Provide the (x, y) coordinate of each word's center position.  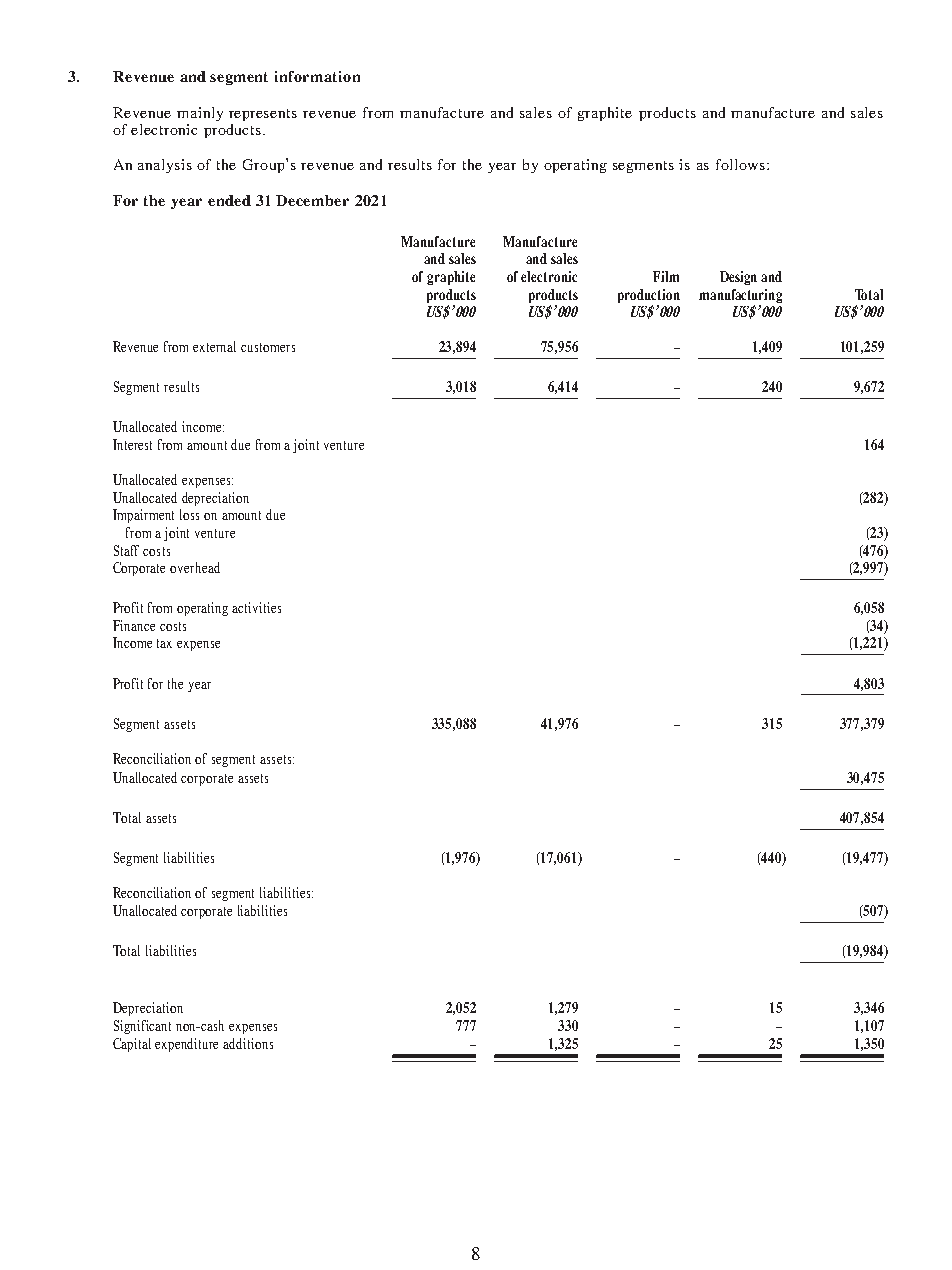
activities (256, 607)
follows (742, 164)
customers (268, 347)
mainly (200, 114)
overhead (195, 567)
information (317, 76)
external (214, 346)
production (649, 296)
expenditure (186, 1045)
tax (164, 643)
